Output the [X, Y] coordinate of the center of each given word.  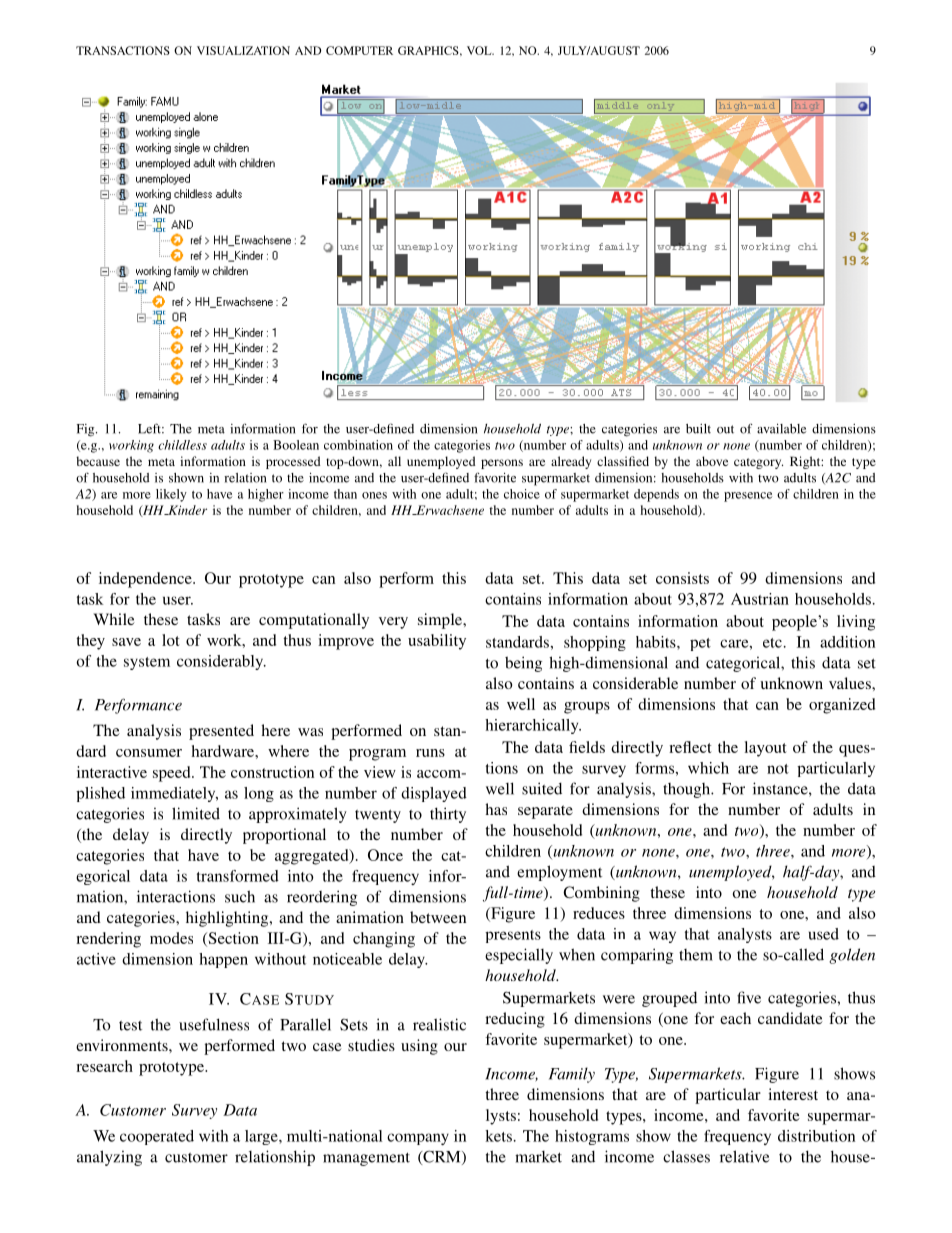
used [824, 934]
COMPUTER [359, 50]
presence [748, 497]
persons [502, 464]
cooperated [157, 1137]
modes [171, 938]
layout [765, 749]
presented [221, 732]
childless [182, 445]
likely [171, 495]
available [781, 429]
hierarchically [533, 726]
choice [522, 494]
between [438, 917]
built [698, 429]
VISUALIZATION [243, 50]
